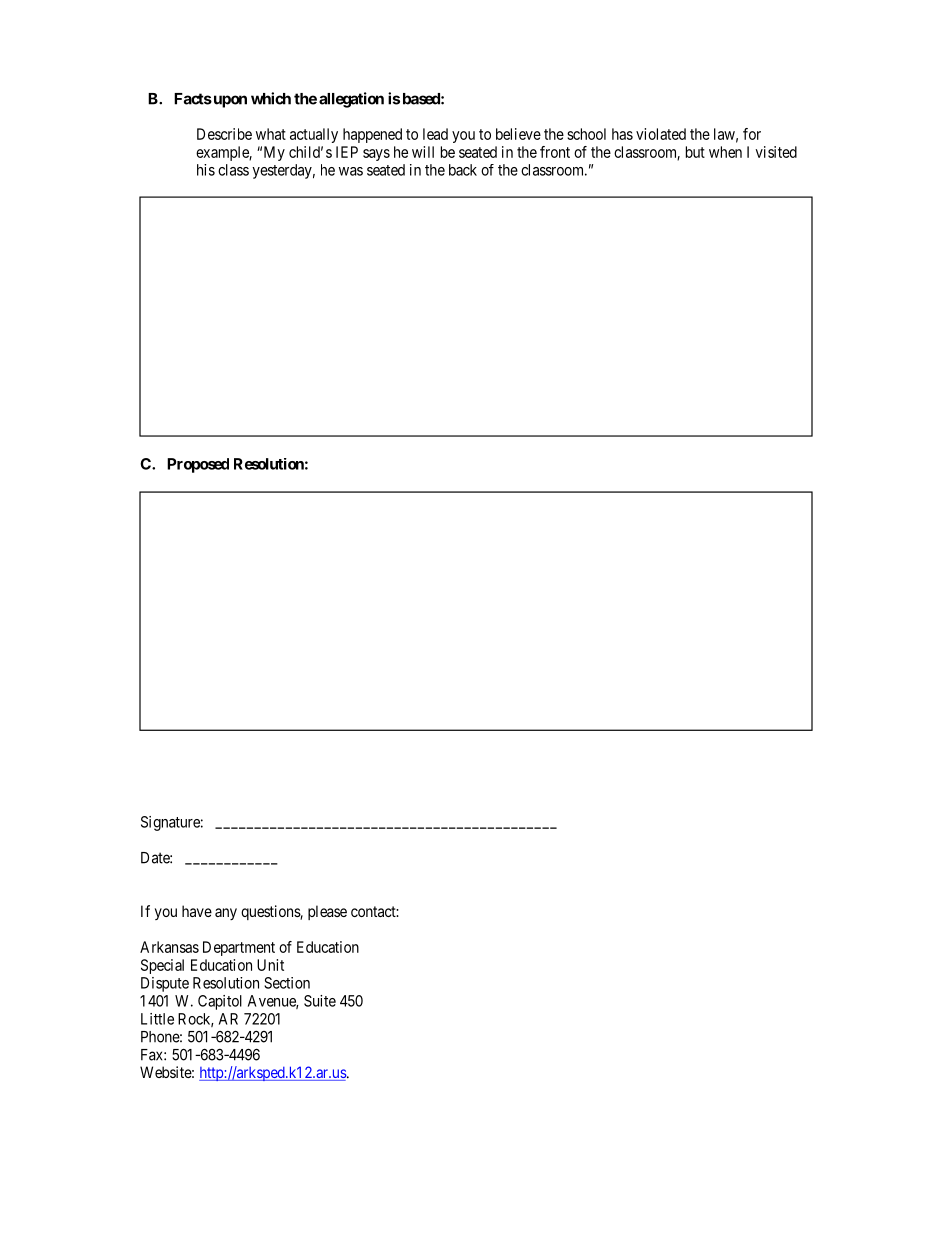 The image size is (952, 1233). Describe the element at coordinates (695, 152) in the screenshot. I see `but` at that location.
